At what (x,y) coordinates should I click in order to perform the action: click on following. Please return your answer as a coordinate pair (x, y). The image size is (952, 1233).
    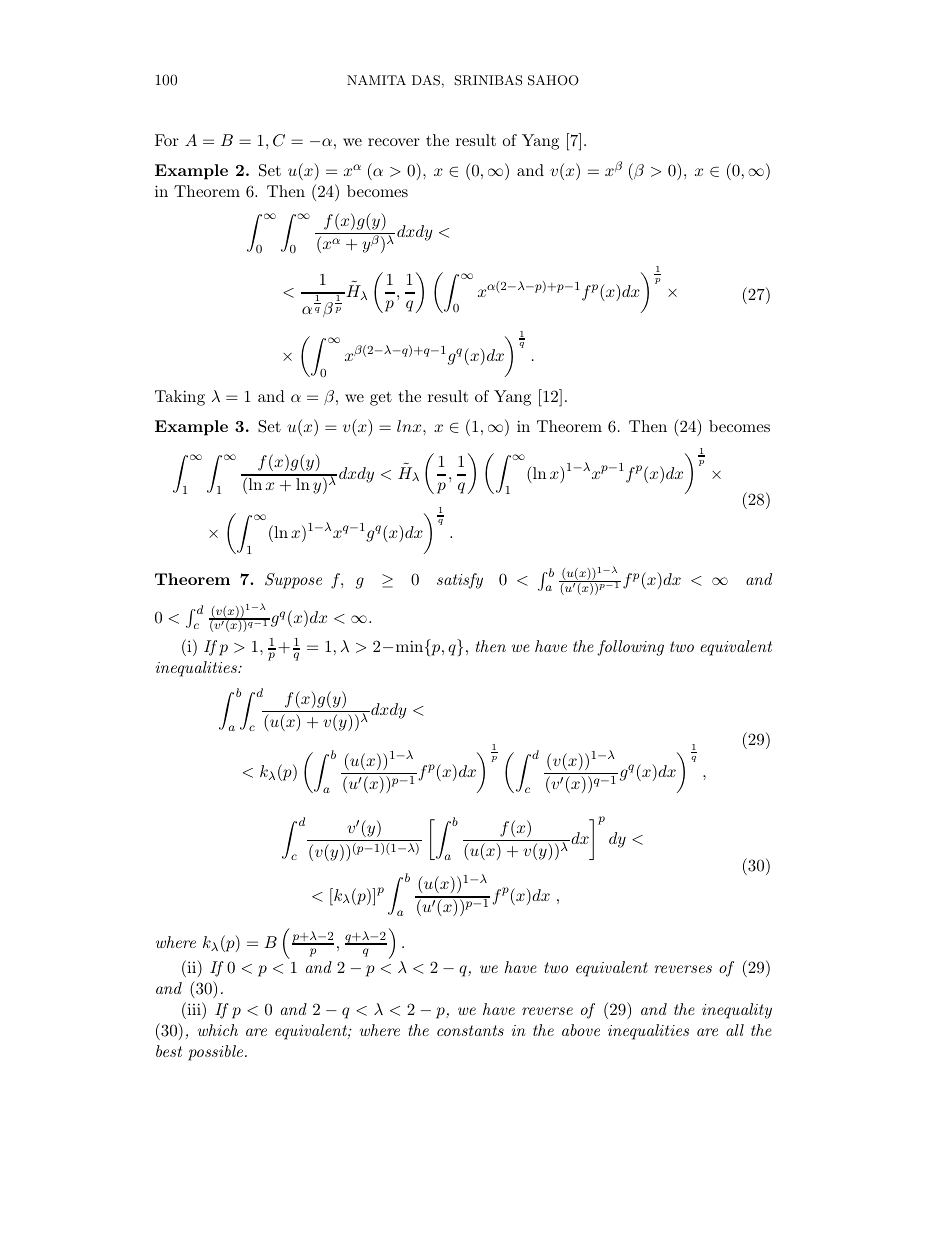
    Looking at the image, I should click on (630, 648).
